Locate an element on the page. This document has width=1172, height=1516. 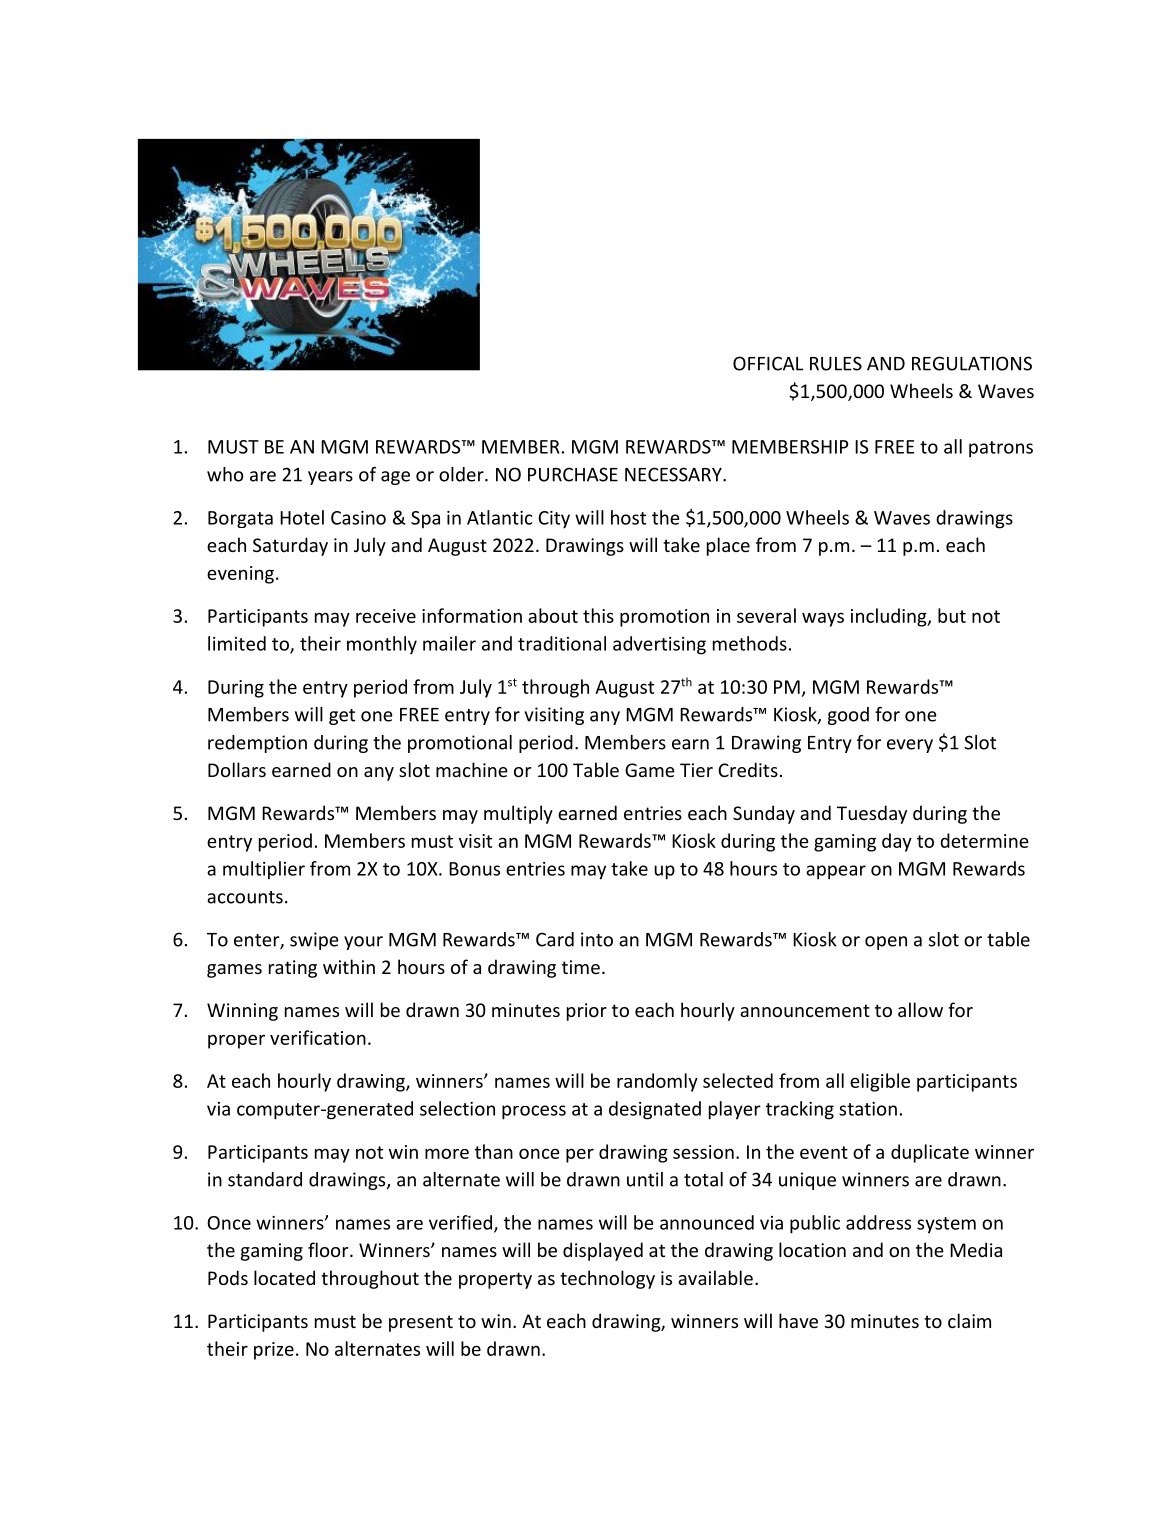
prize is located at coordinates (274, 1351).
